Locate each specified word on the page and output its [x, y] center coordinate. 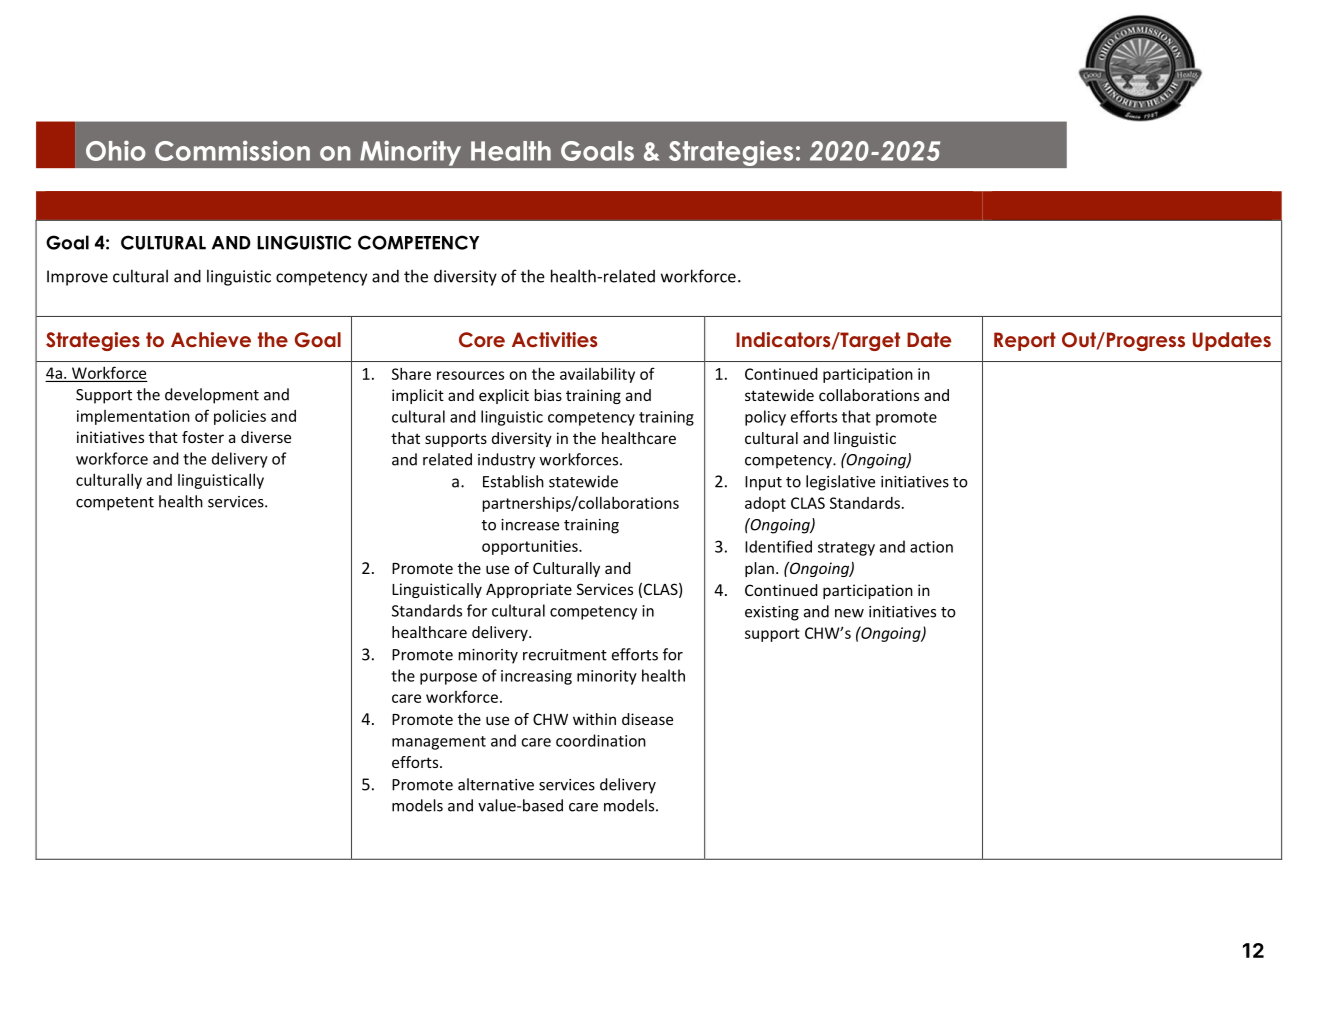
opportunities [531, 547]
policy [765, 418]
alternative [496, 784]
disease [647, 719]
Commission [232, 150]
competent [115, 504]
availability [597, 375]
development [212, 396]
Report [1025, 341]
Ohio [116, 150]
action [931, 547]
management [439, 743]
